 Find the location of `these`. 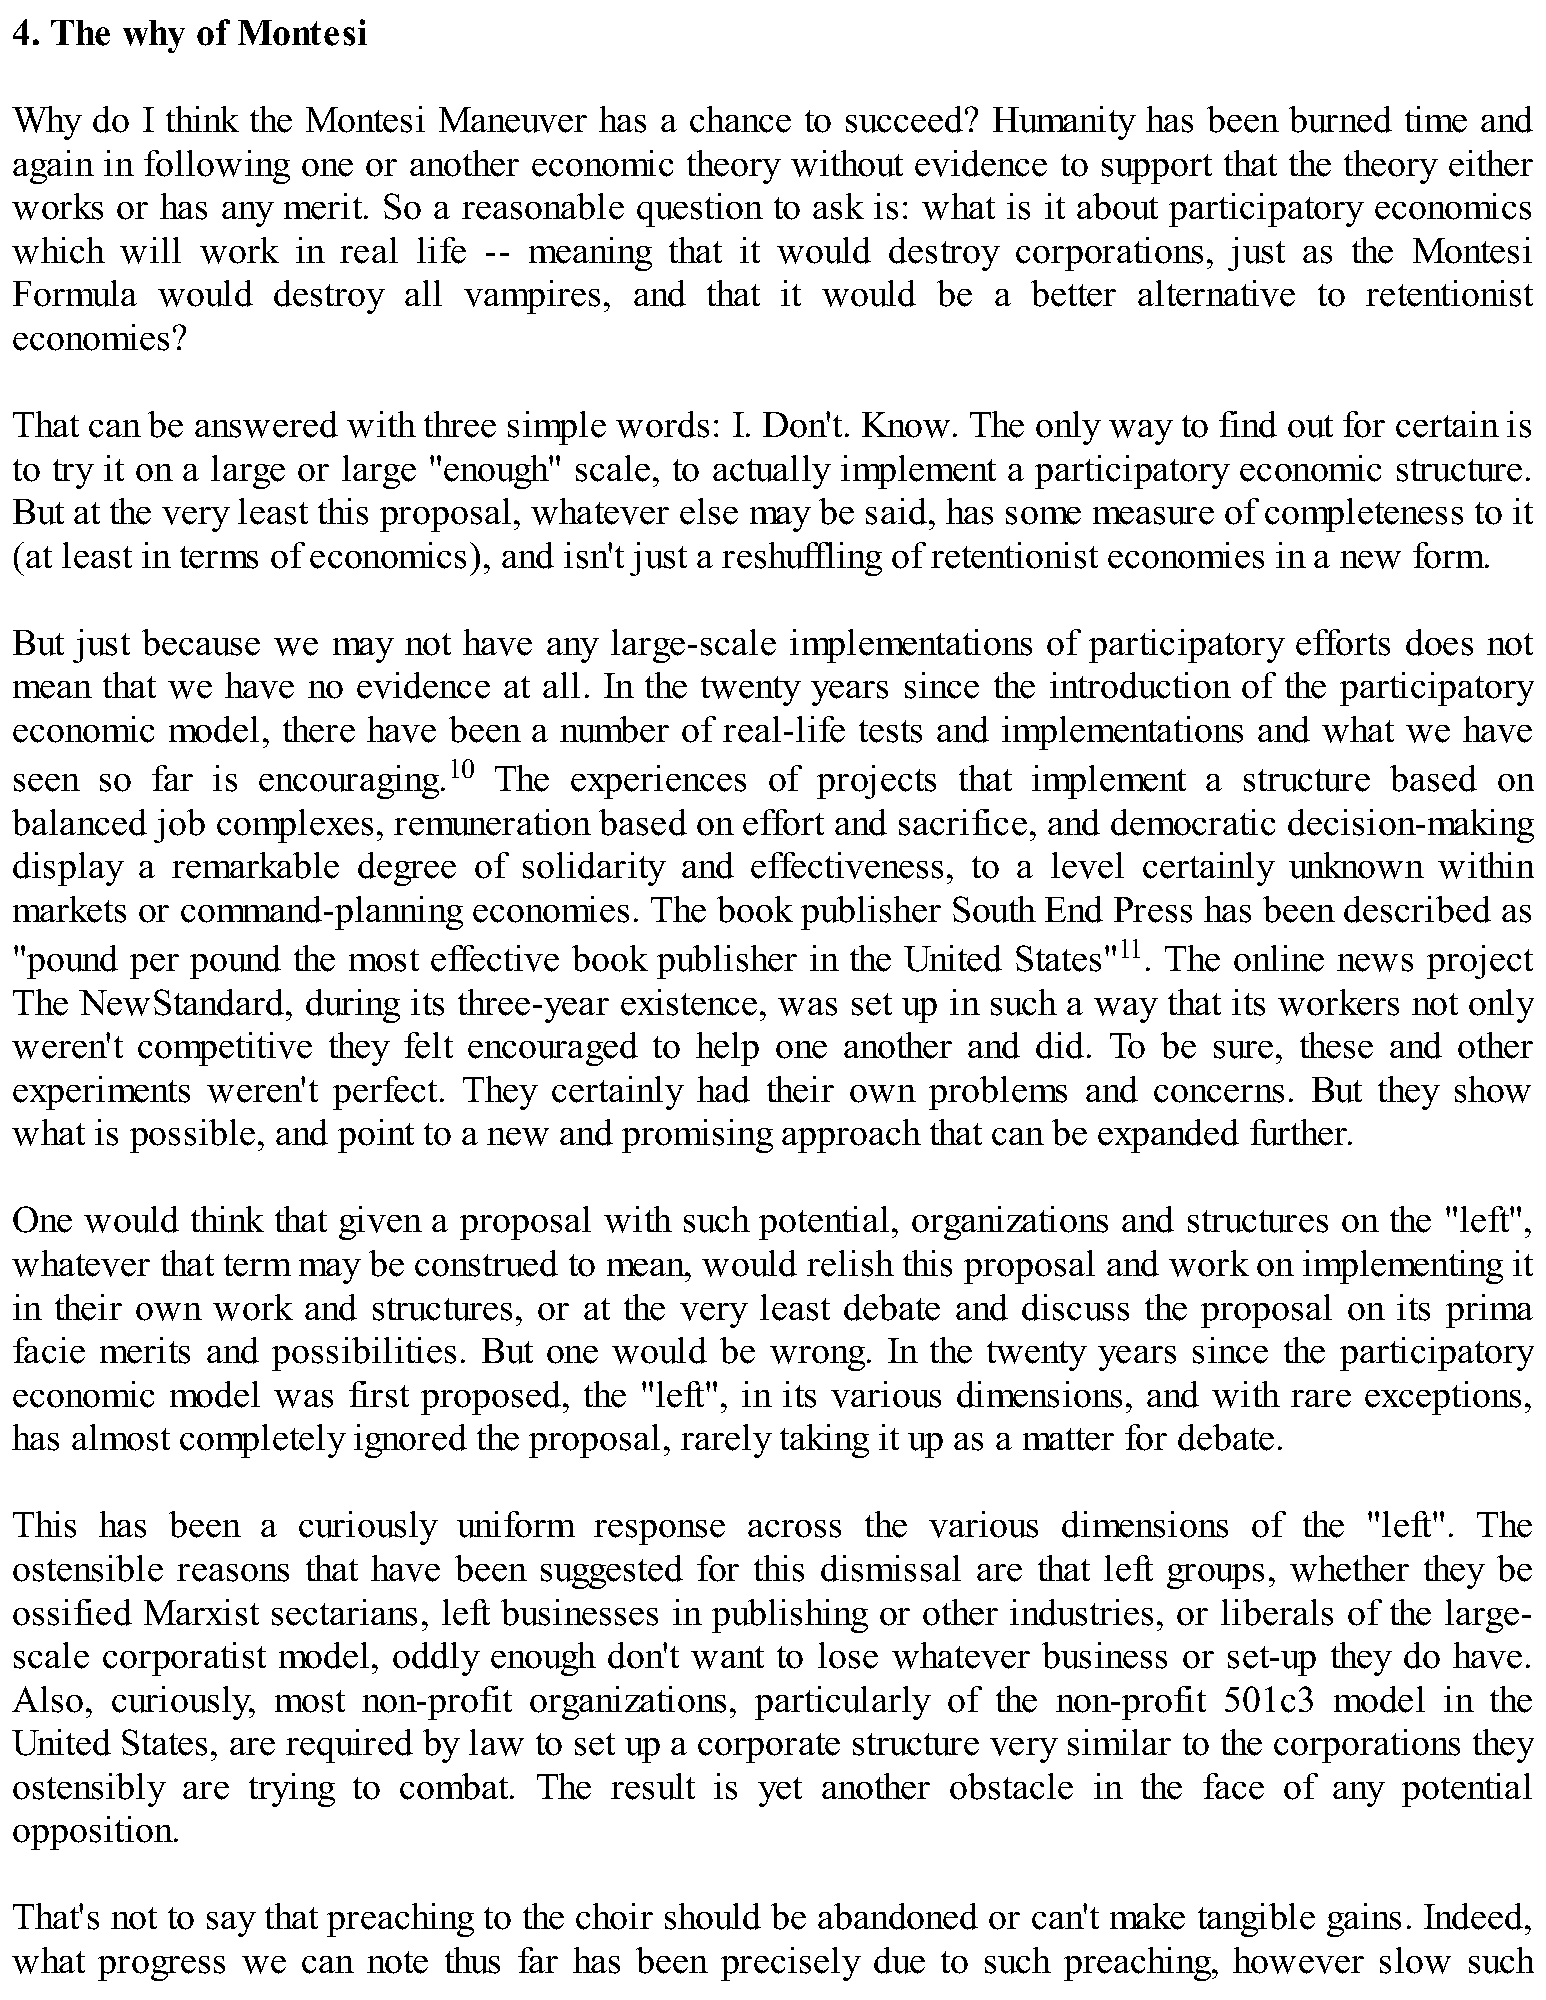

these is located at coordinates (1336, 1045).
